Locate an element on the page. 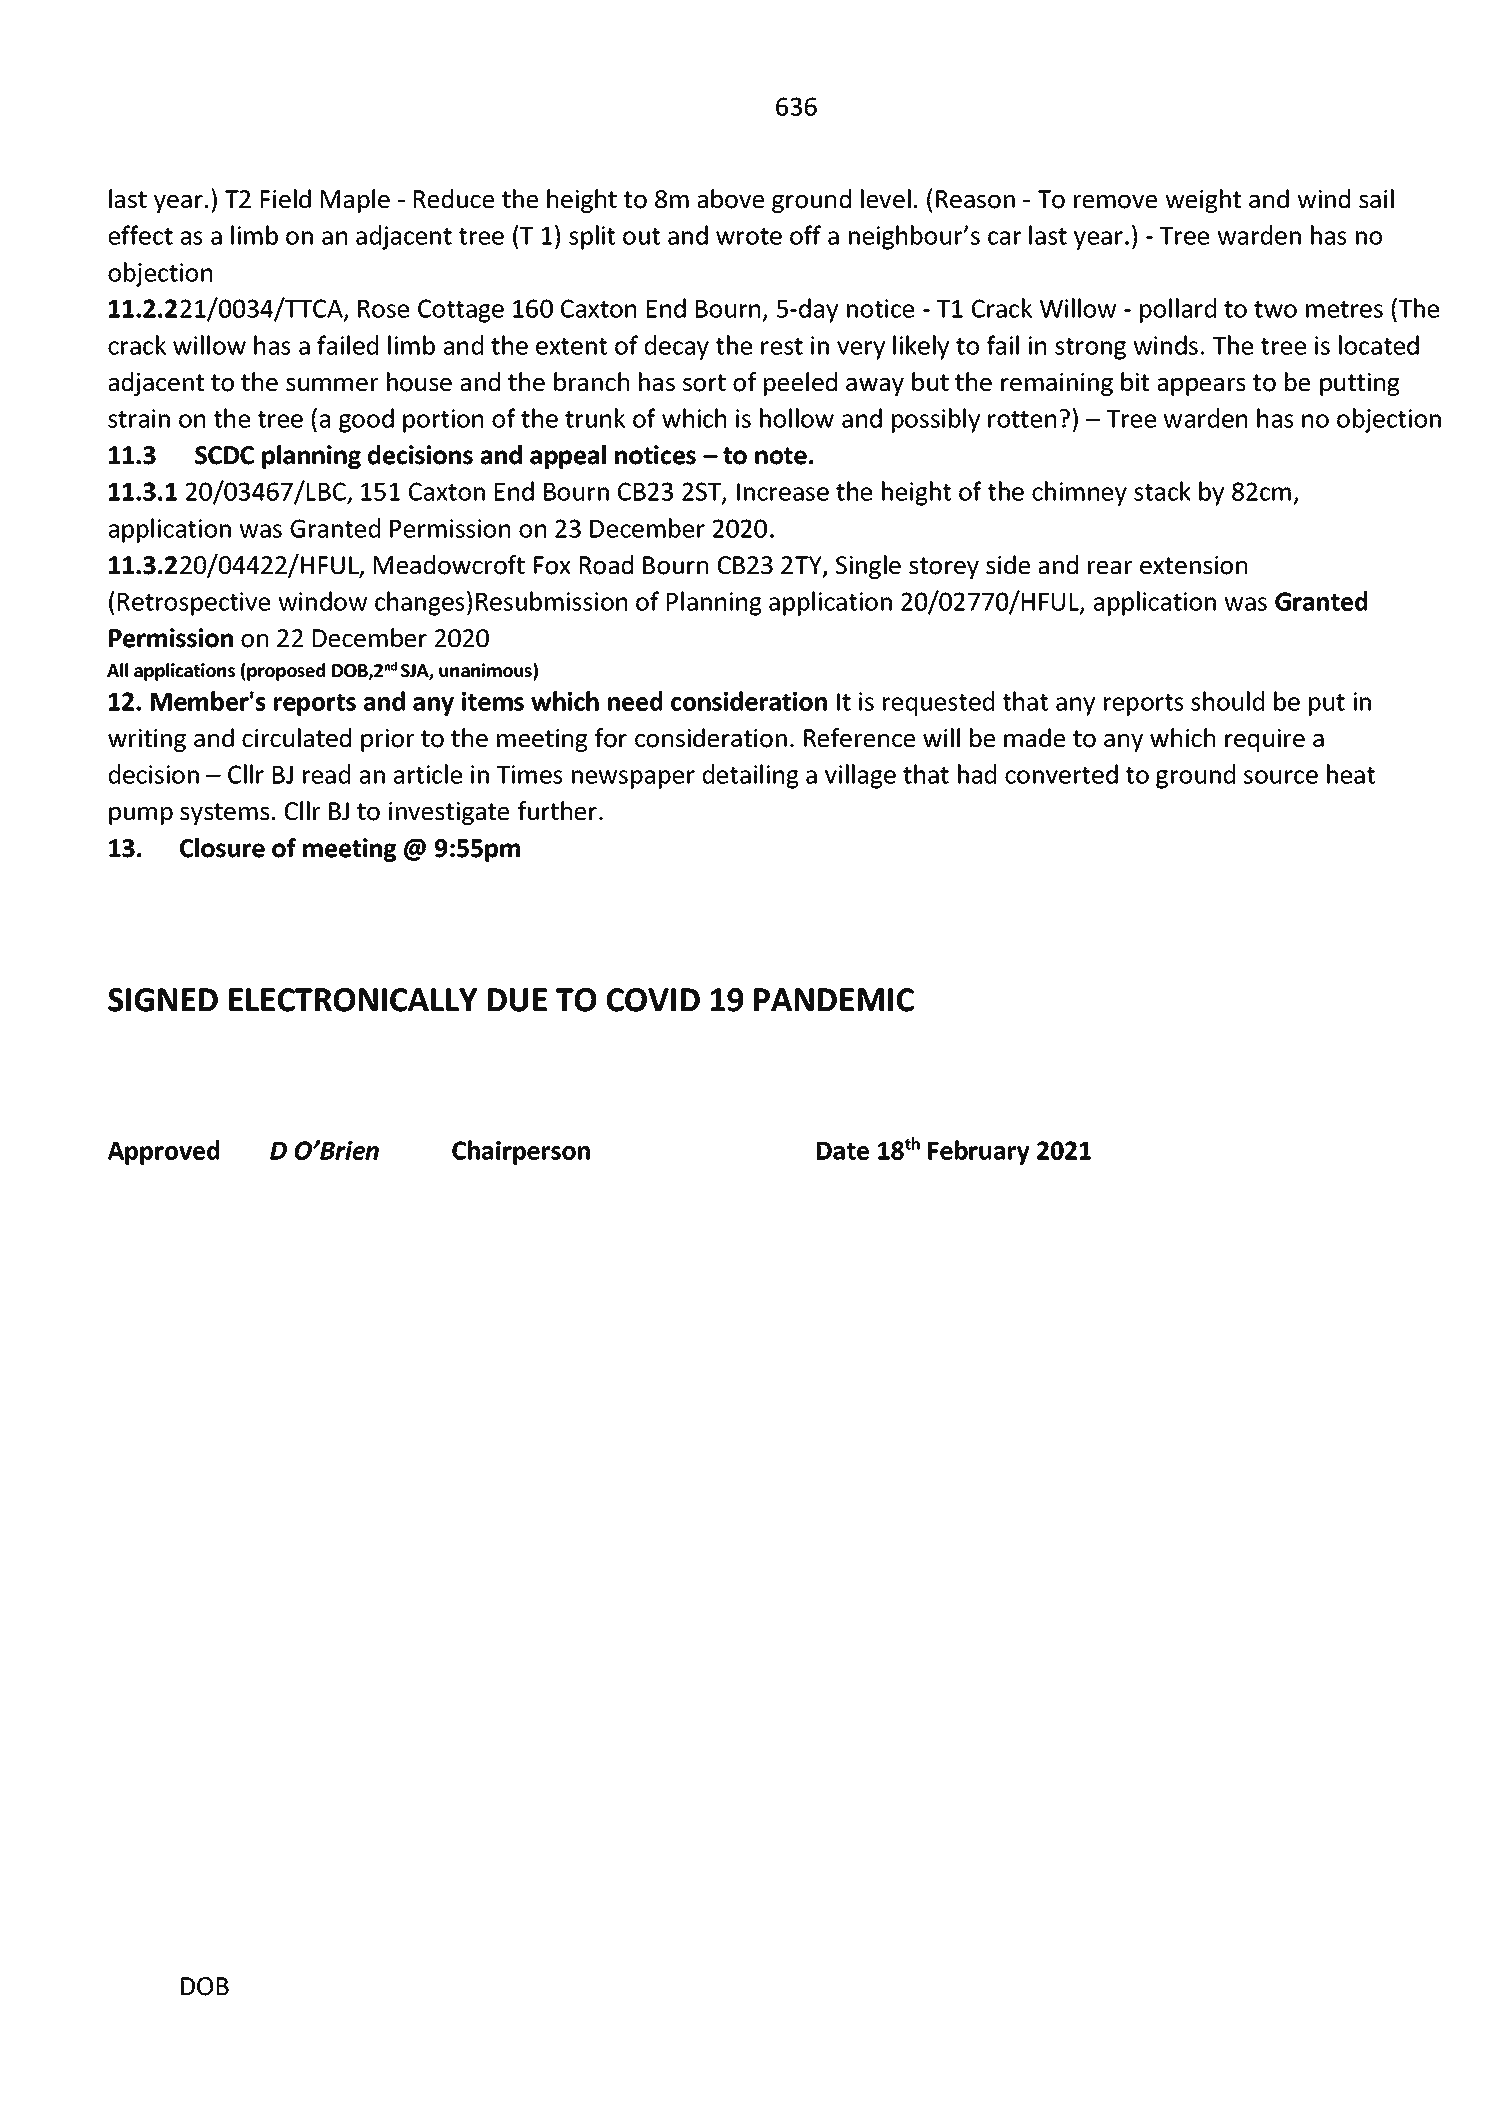 This document has width=1503, height=2126. need is located at coordinates (635, 701).
